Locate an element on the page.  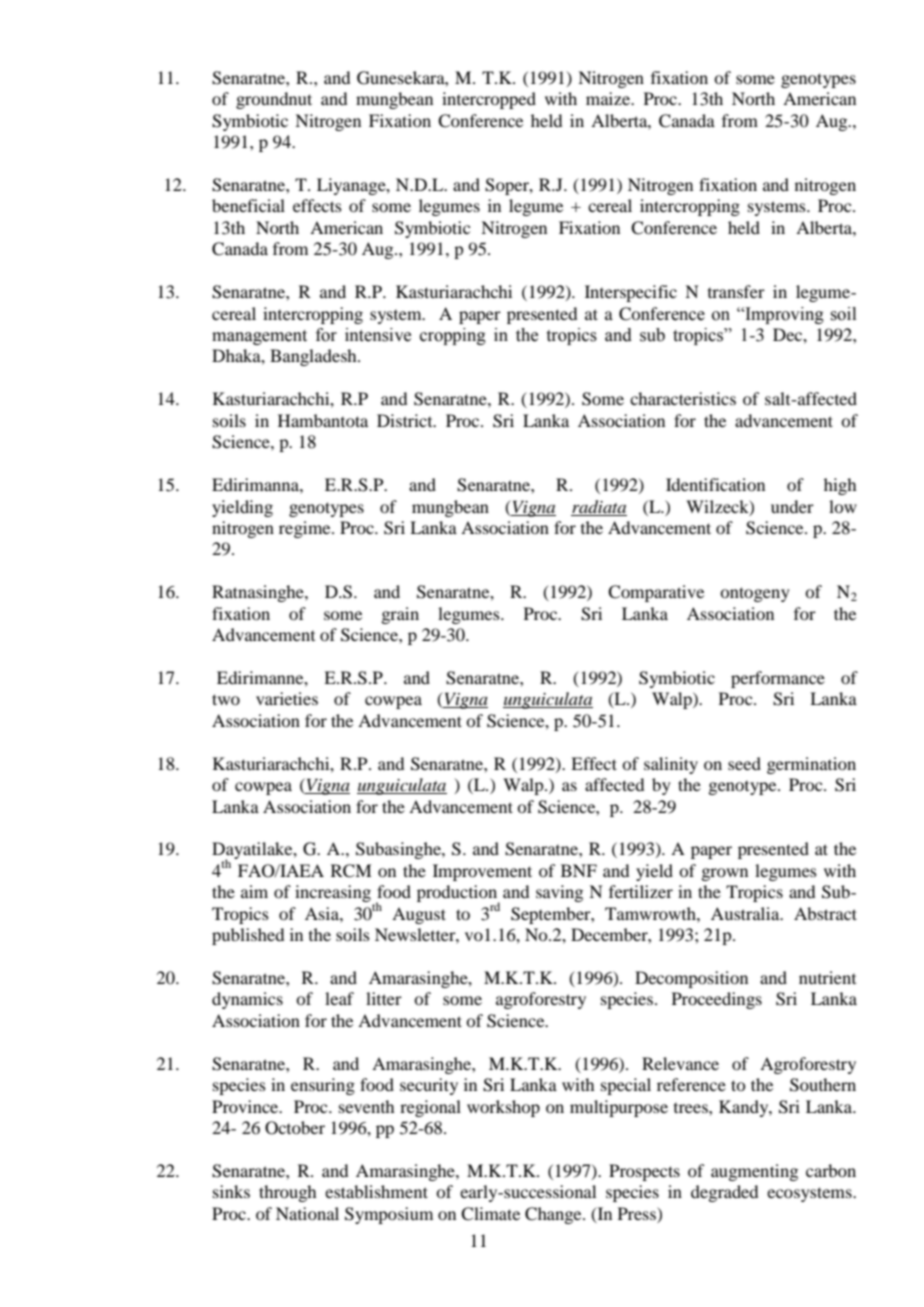
characteristics is located at coordinates (683, 398).
